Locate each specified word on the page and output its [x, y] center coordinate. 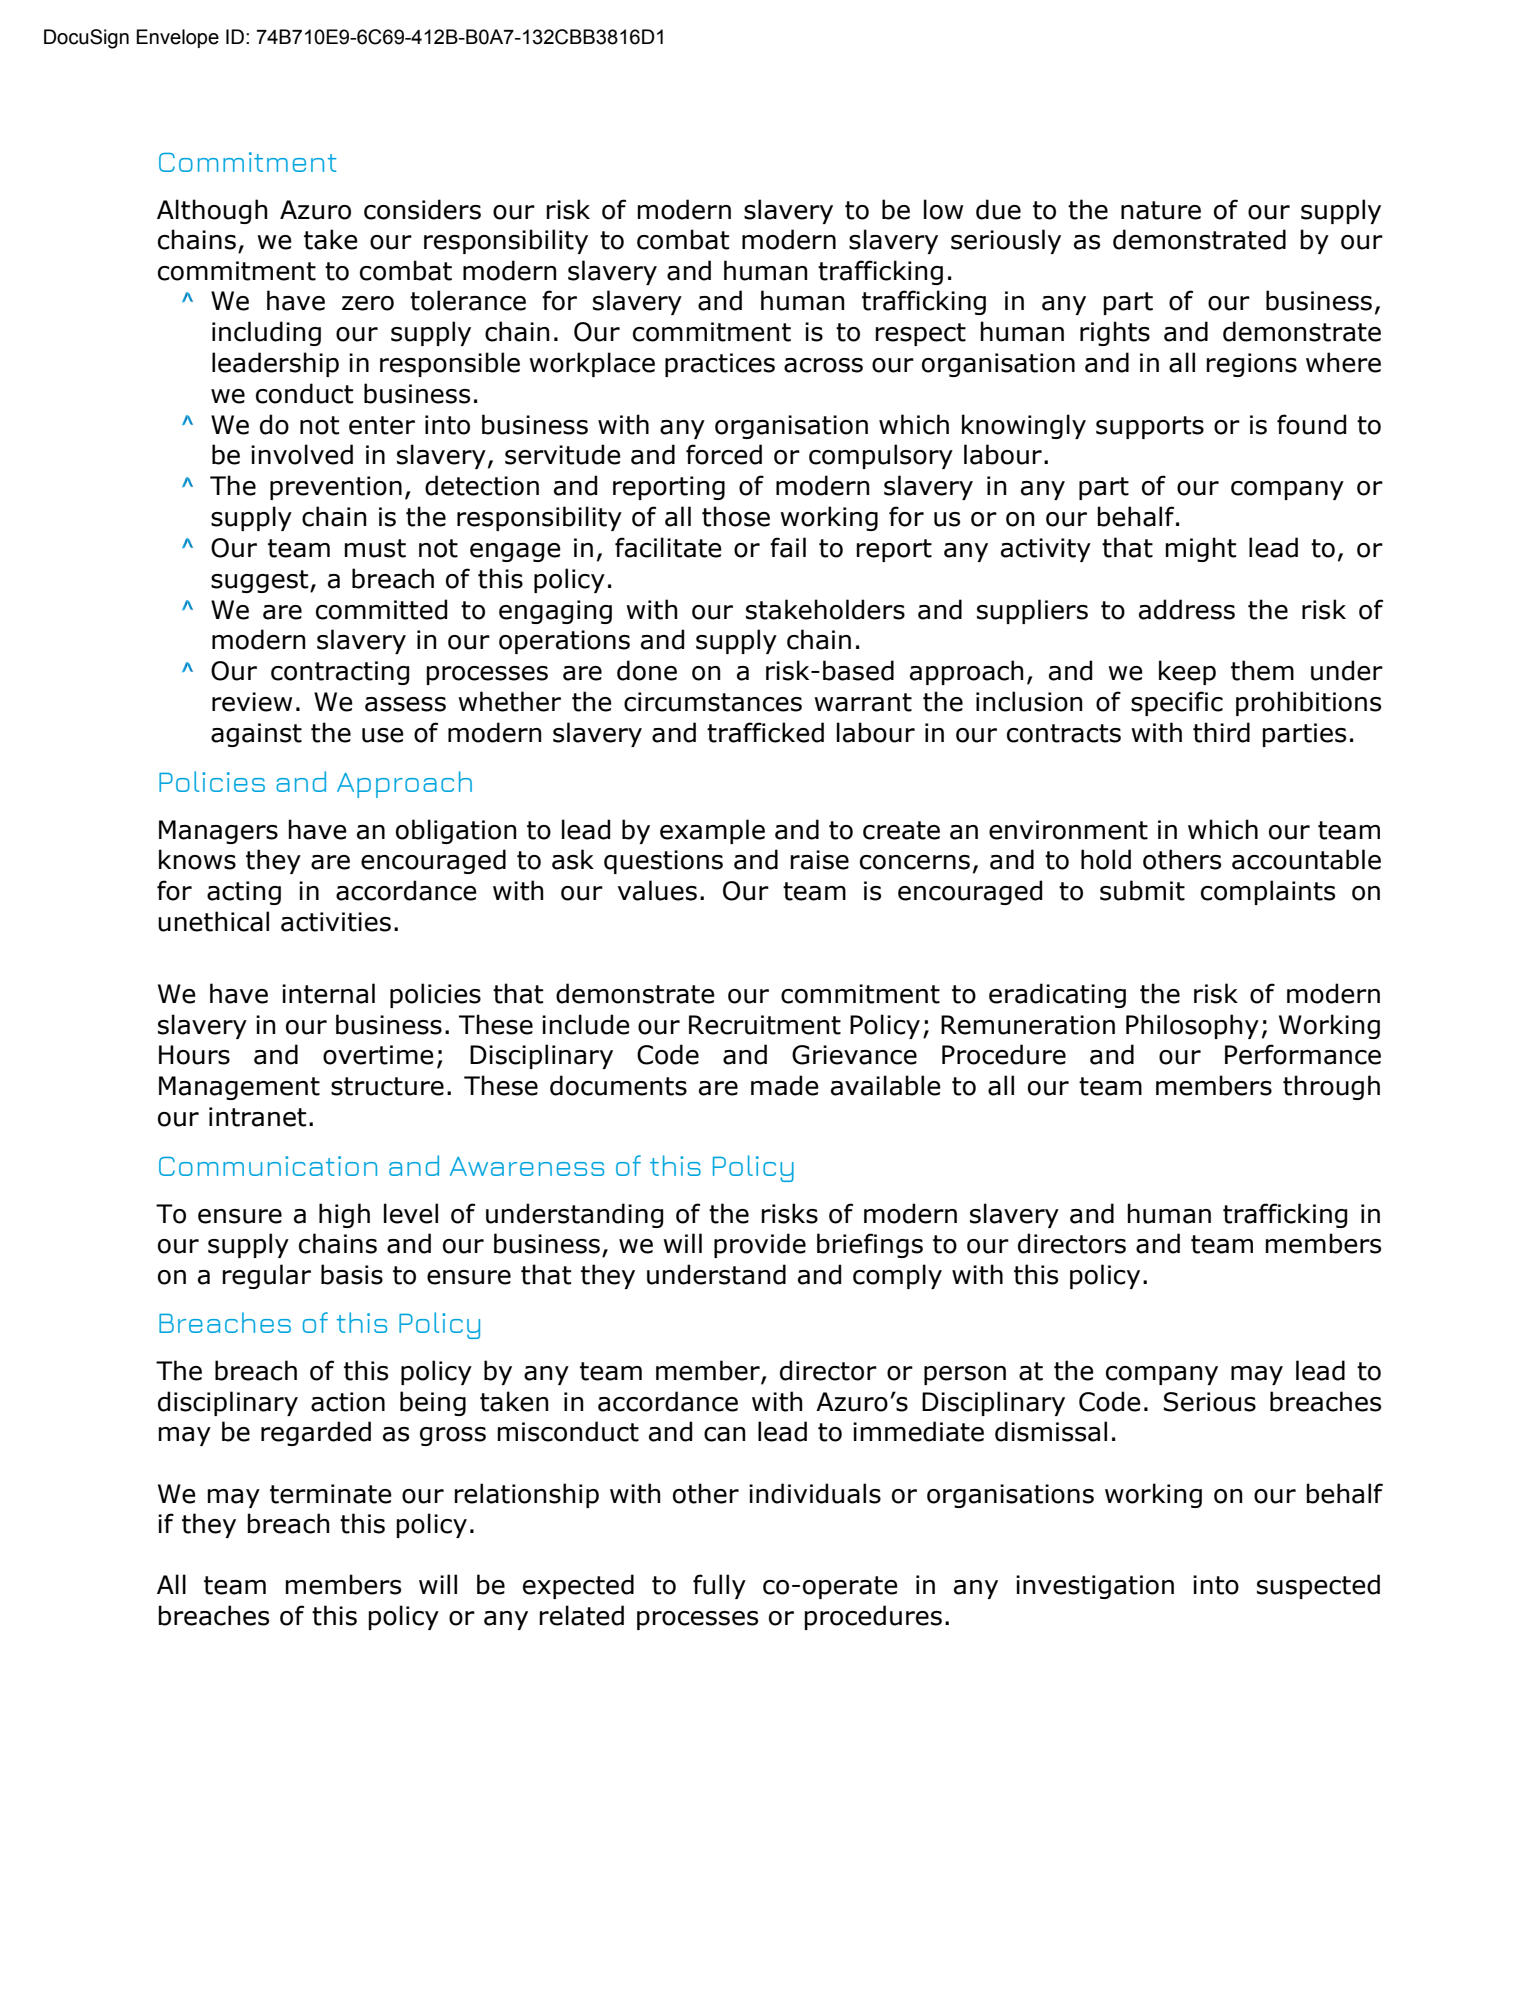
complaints [1268, 892]
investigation [1095, 1587]
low [943, 209]
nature [1161, 210]
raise [819, 860]
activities [336, 922]
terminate [331, 1494]
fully [719, 1586]
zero [368, 303]
